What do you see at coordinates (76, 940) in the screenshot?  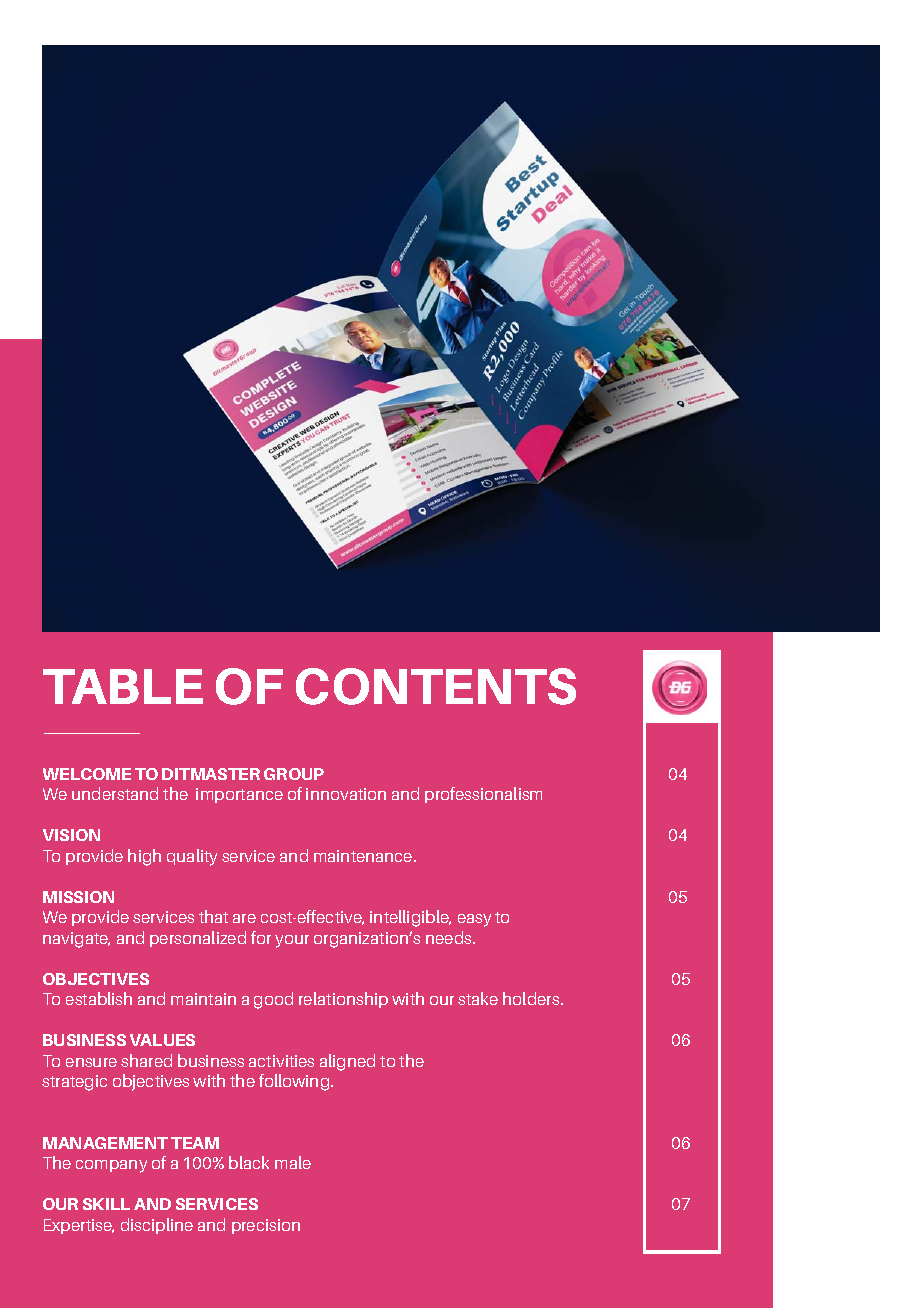 I see `navigate` at bounding box center [76, 940].
